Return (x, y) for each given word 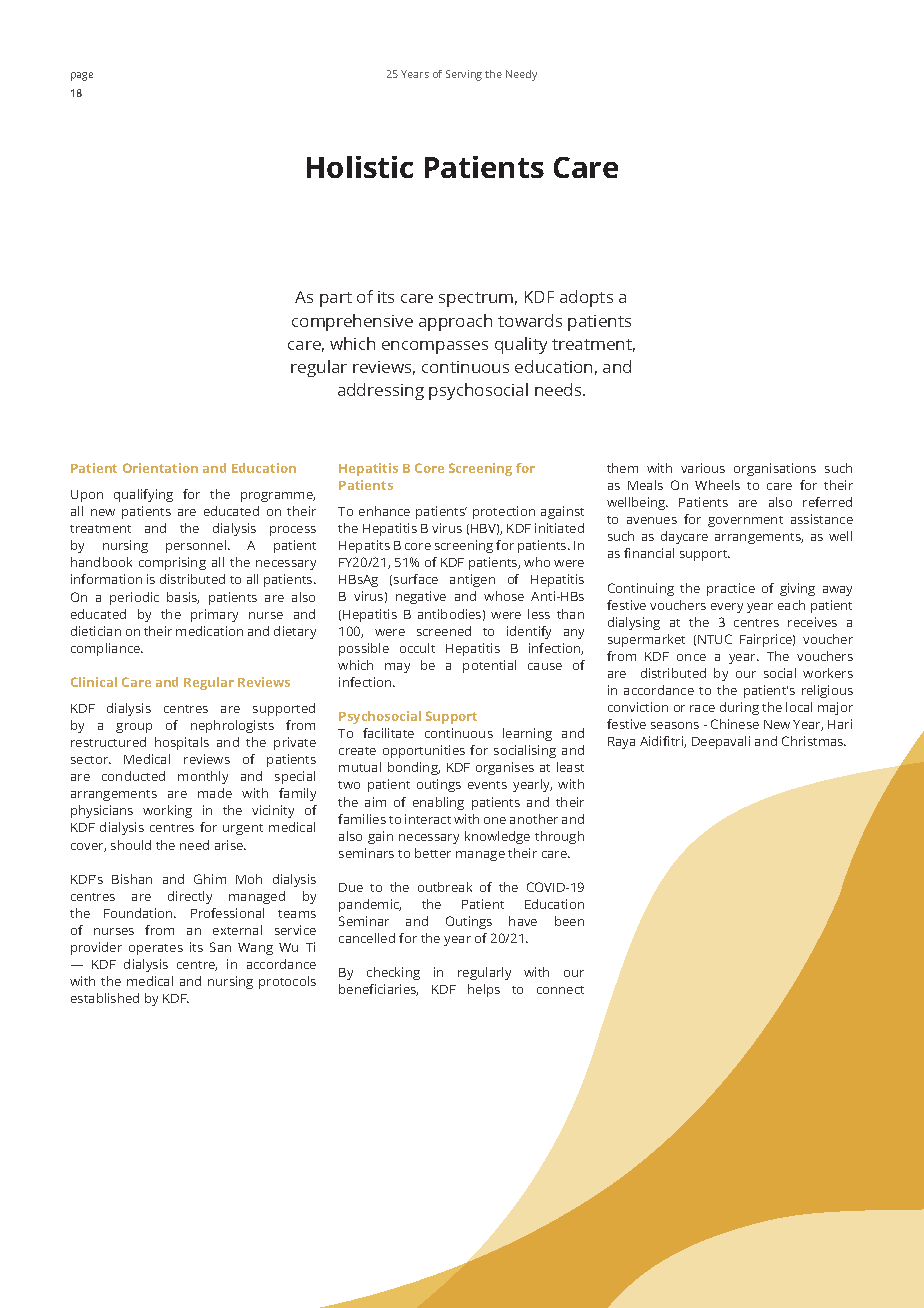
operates (156, 949)
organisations (775, 469)
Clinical (94, 682)
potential (489, 666)
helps (484, 990)
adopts (586, 298)
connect (560, 990)
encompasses (435, 347)
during (739, 708)
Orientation (160, 468)
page (82, 76)
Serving (464, 75)
